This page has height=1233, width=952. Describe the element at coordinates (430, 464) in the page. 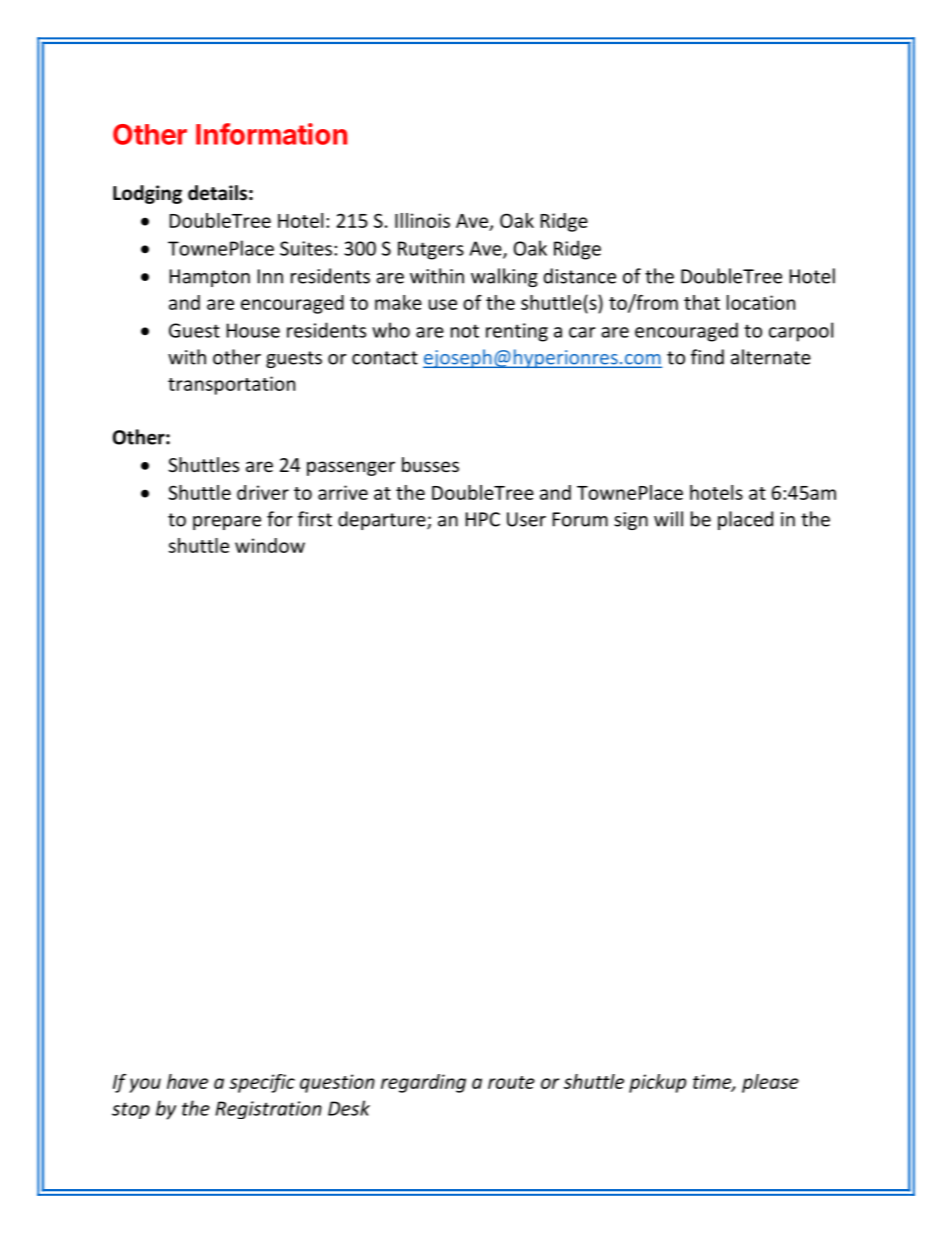

I see `busses` at that location.
